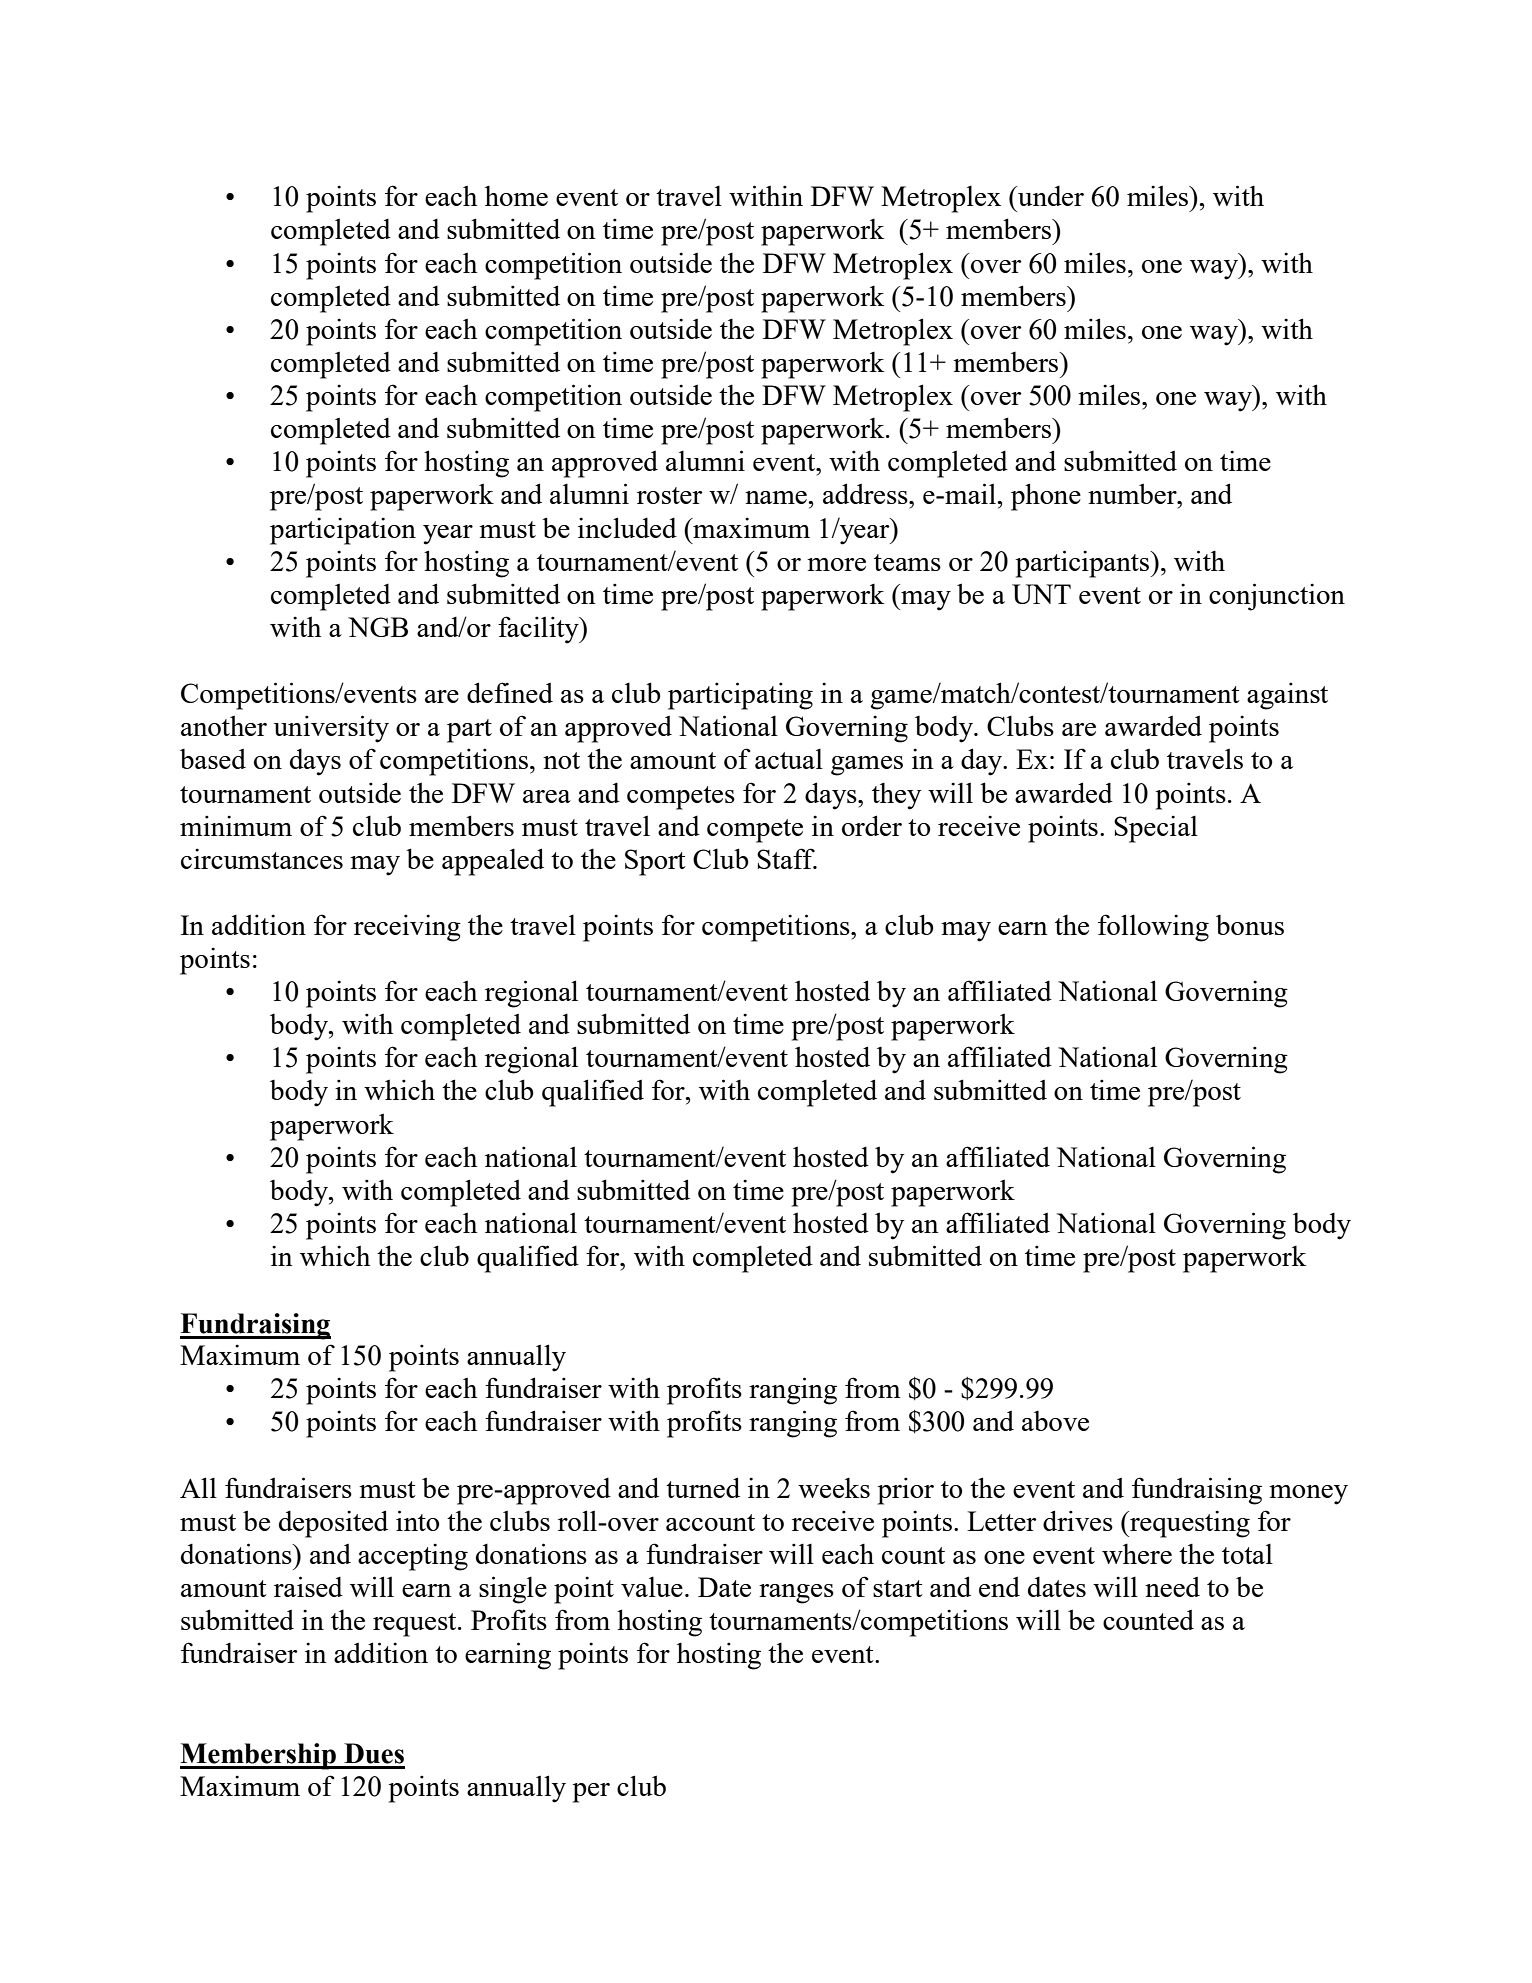  What do you see at coordinates (1046, 497) in the screenshot?
I see `phone` at bounding box center [1046, 497].
